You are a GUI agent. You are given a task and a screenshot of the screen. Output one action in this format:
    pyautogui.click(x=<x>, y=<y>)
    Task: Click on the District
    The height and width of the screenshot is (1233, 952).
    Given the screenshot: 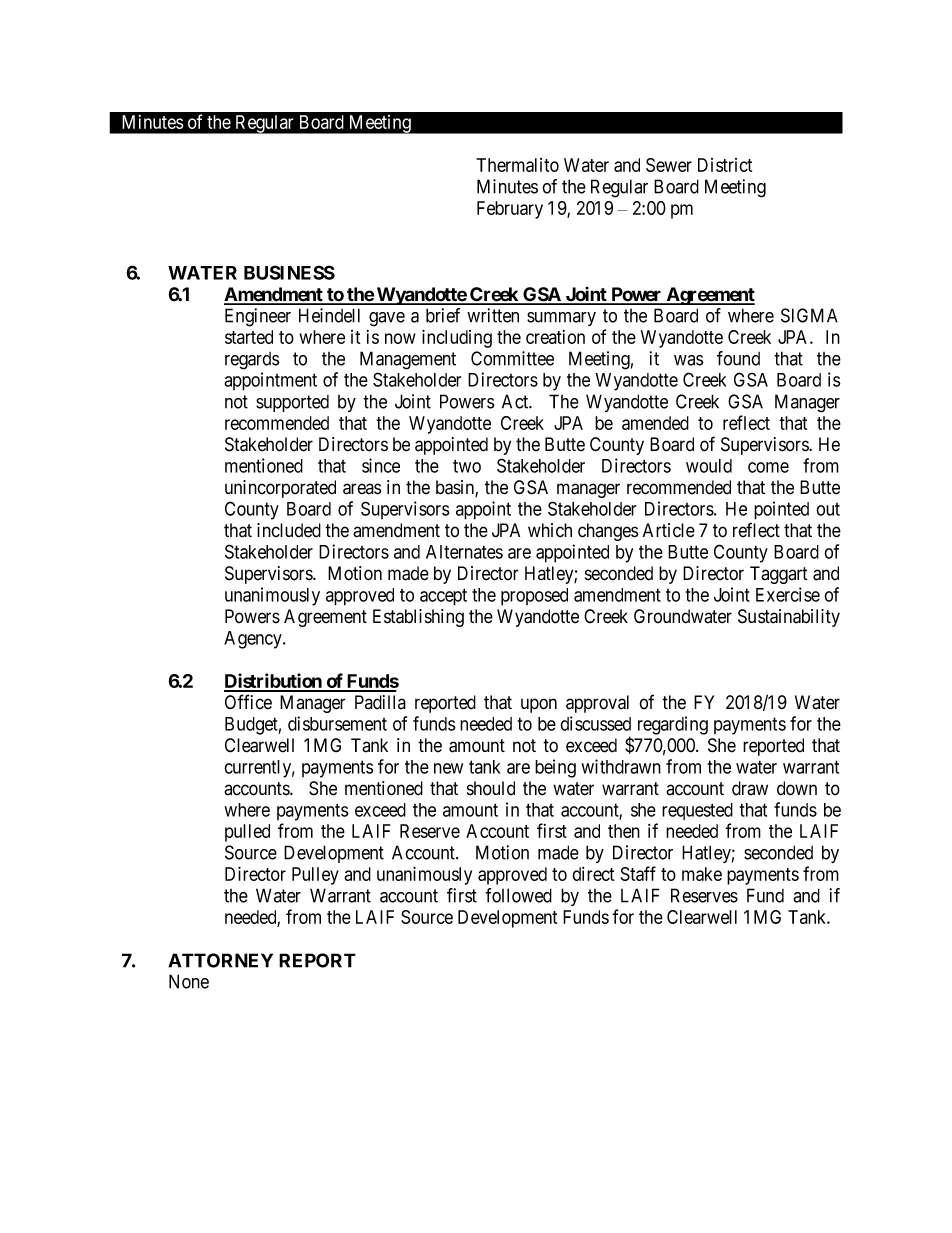 What is the action you would take?
    pyautogui.click(x=725, y=165)
